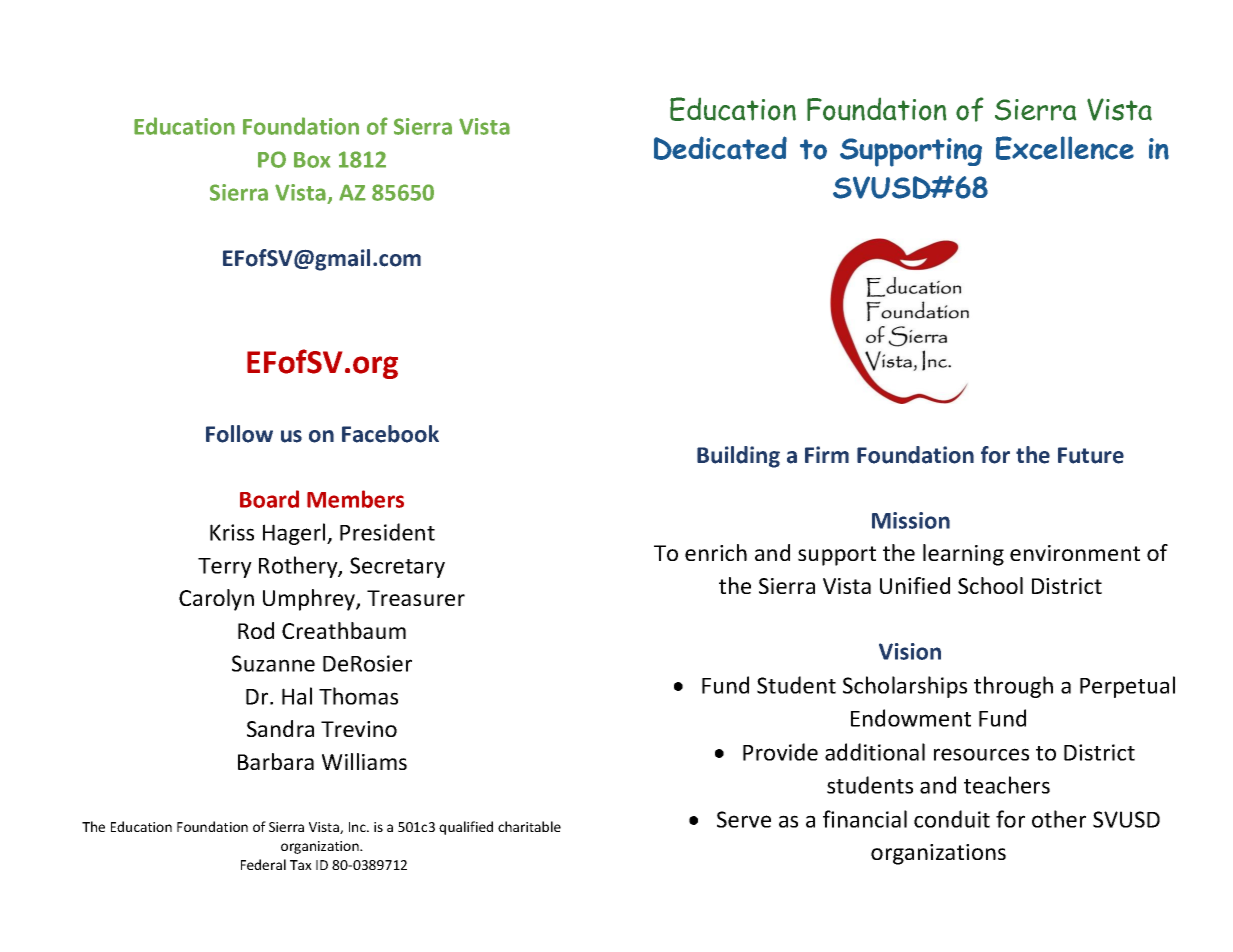 The height and width of the screenshot is (952, 1233). Describe the element at coordinates (1091, 455) in the screenshot. I see `Future` at that location.
